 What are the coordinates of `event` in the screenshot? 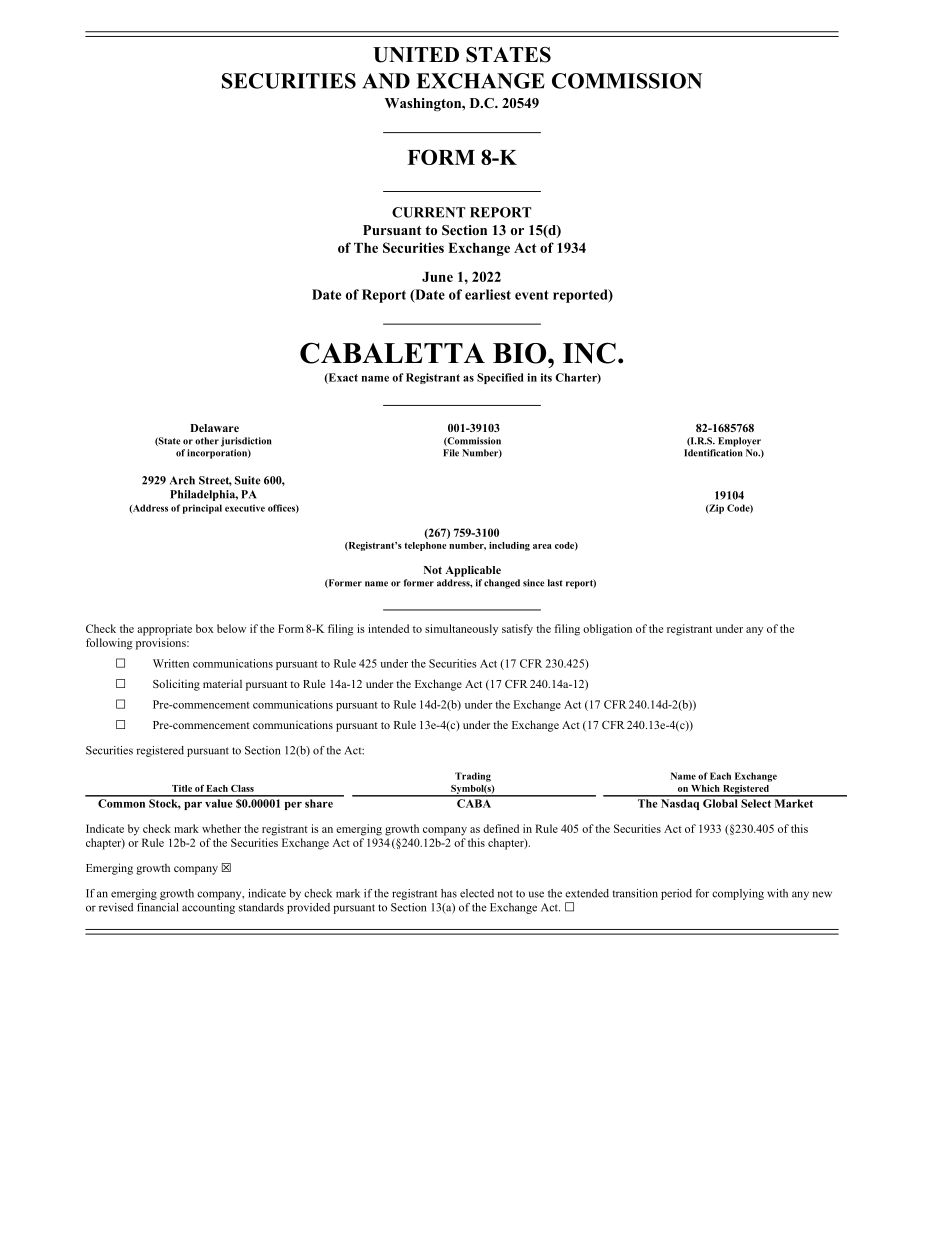 It's located at (532, 295).
